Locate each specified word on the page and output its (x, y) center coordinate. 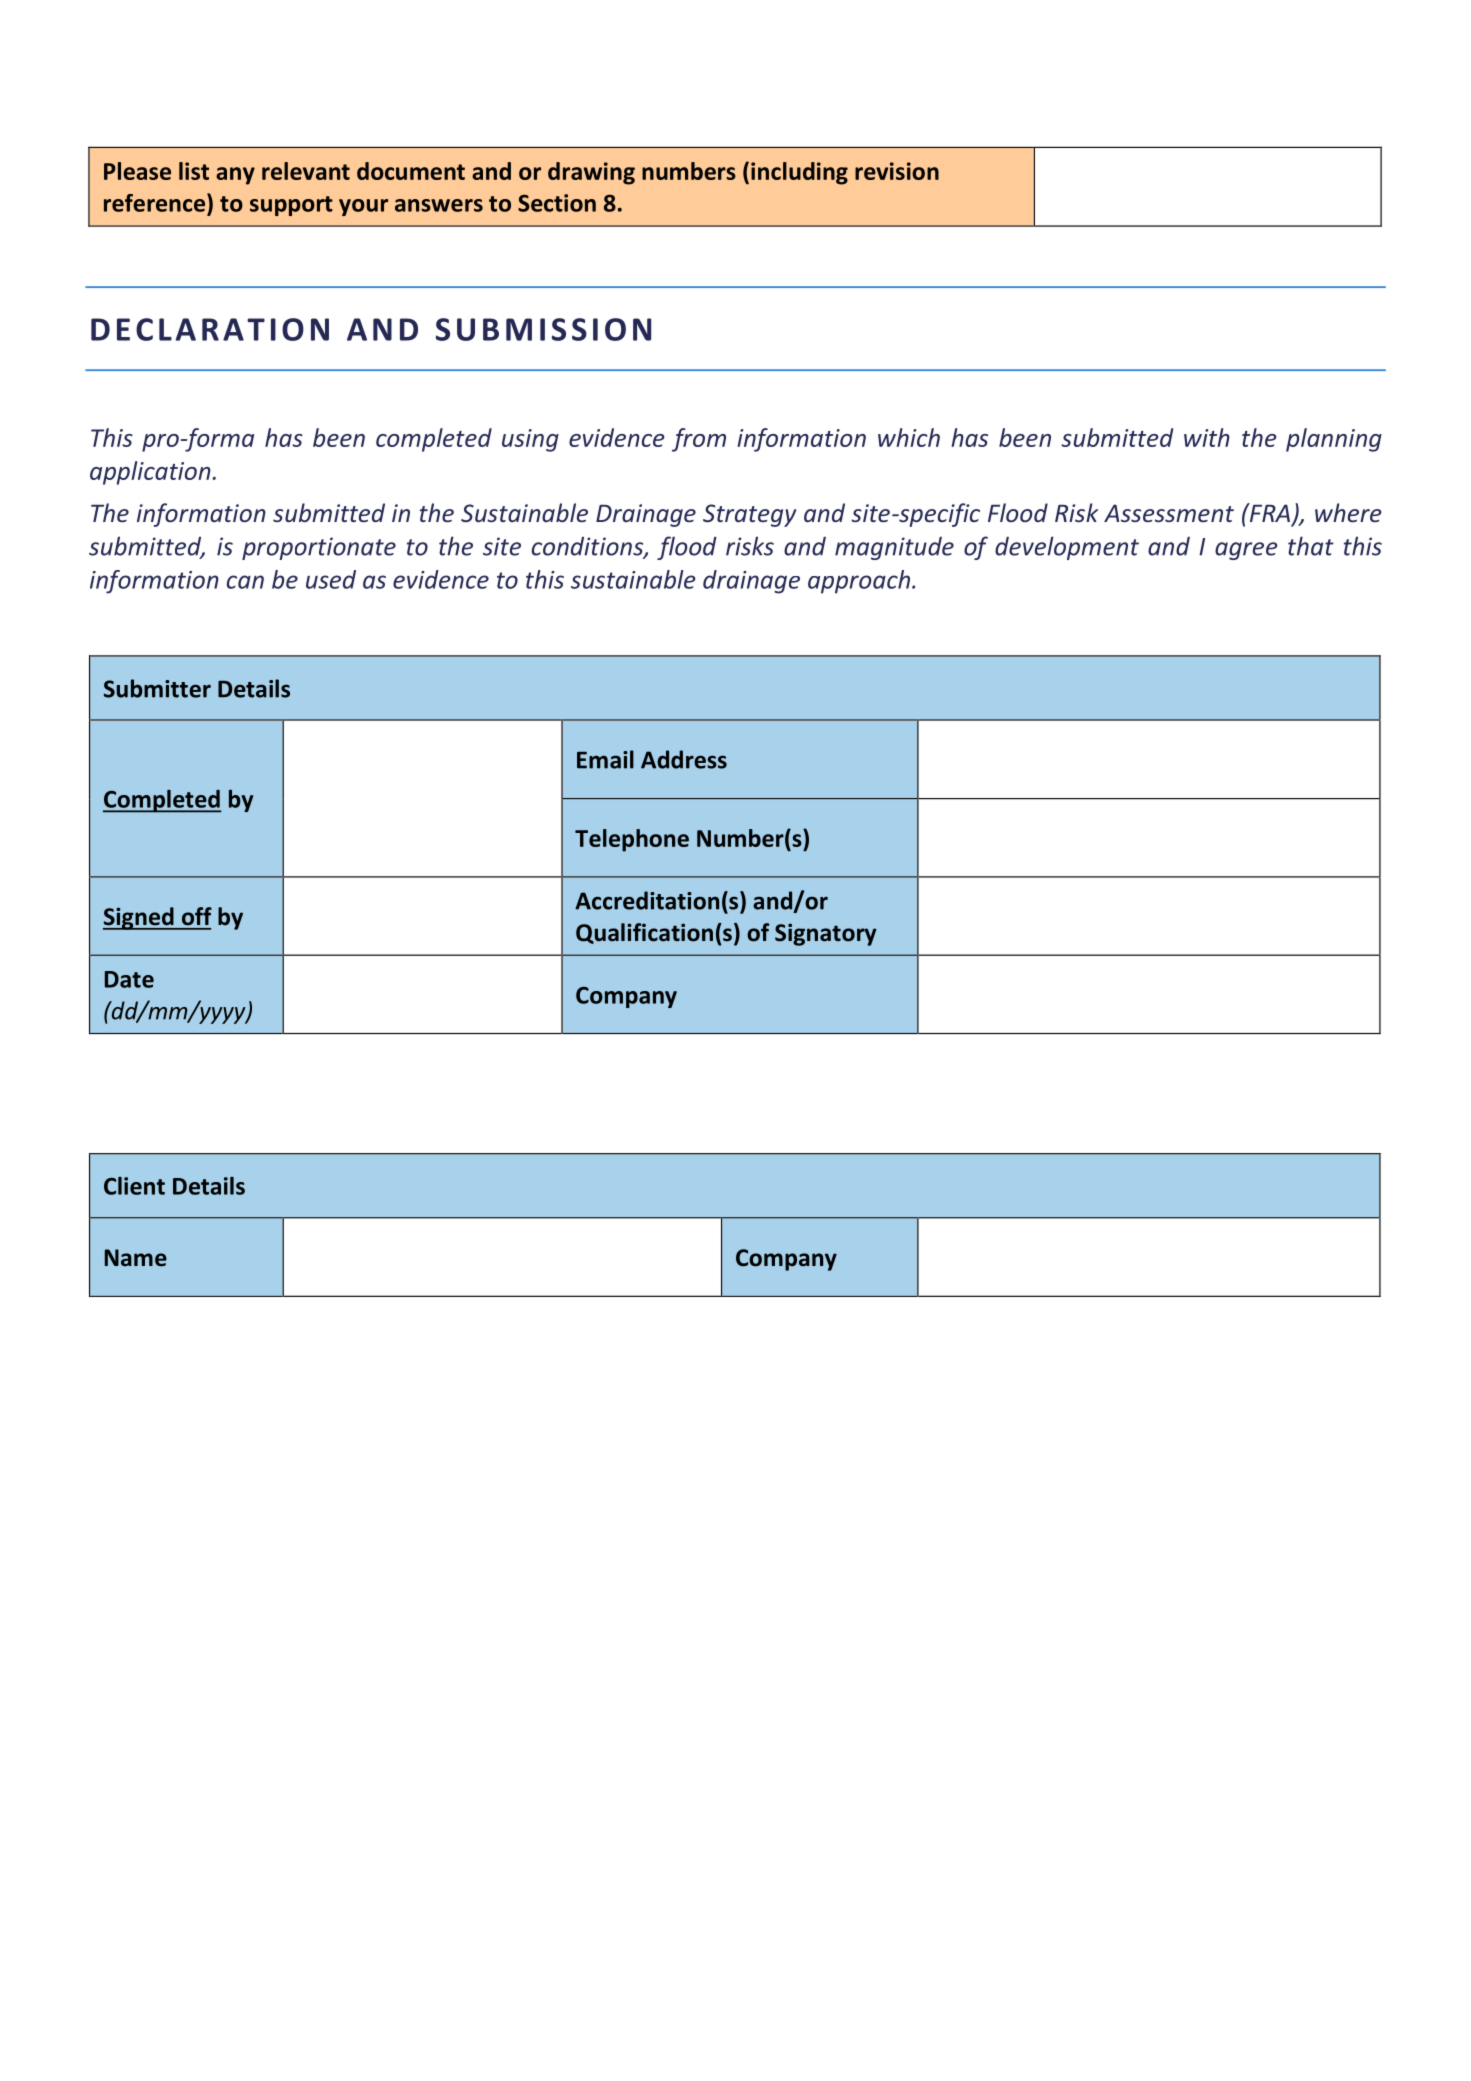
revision (897, 171)
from (699, 440)
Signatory (826, 934)
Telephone (632, 840)
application (150, 473)
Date (129, 979)
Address (684, 759)
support (291, 206)
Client (134, 1186)
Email (605, 759)
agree (1246, 551)
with (1207, 437)
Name (136, 1258)
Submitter (157, 688)
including (799, 173)
